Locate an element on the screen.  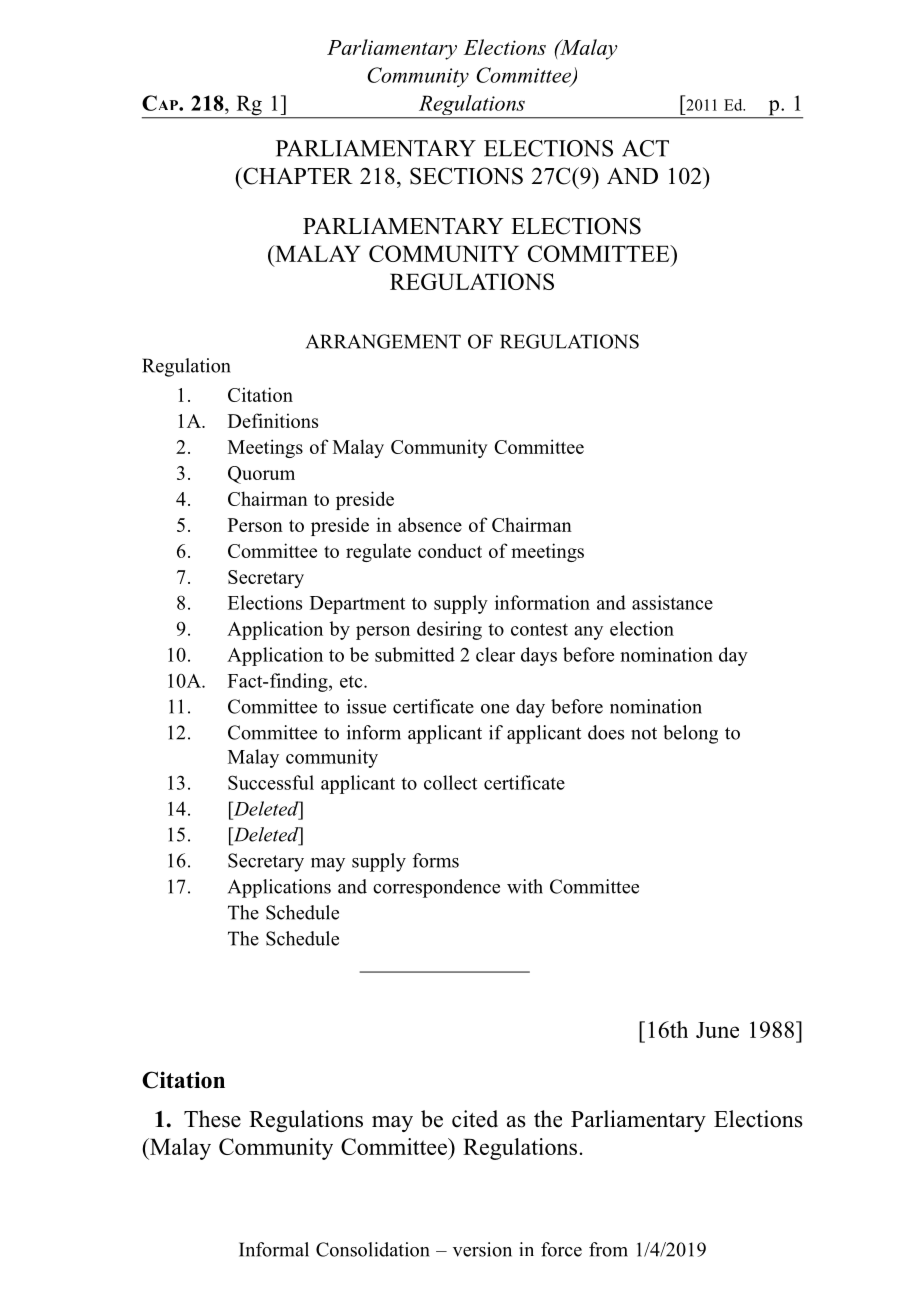
version is located at coordinates (482, 1249).
